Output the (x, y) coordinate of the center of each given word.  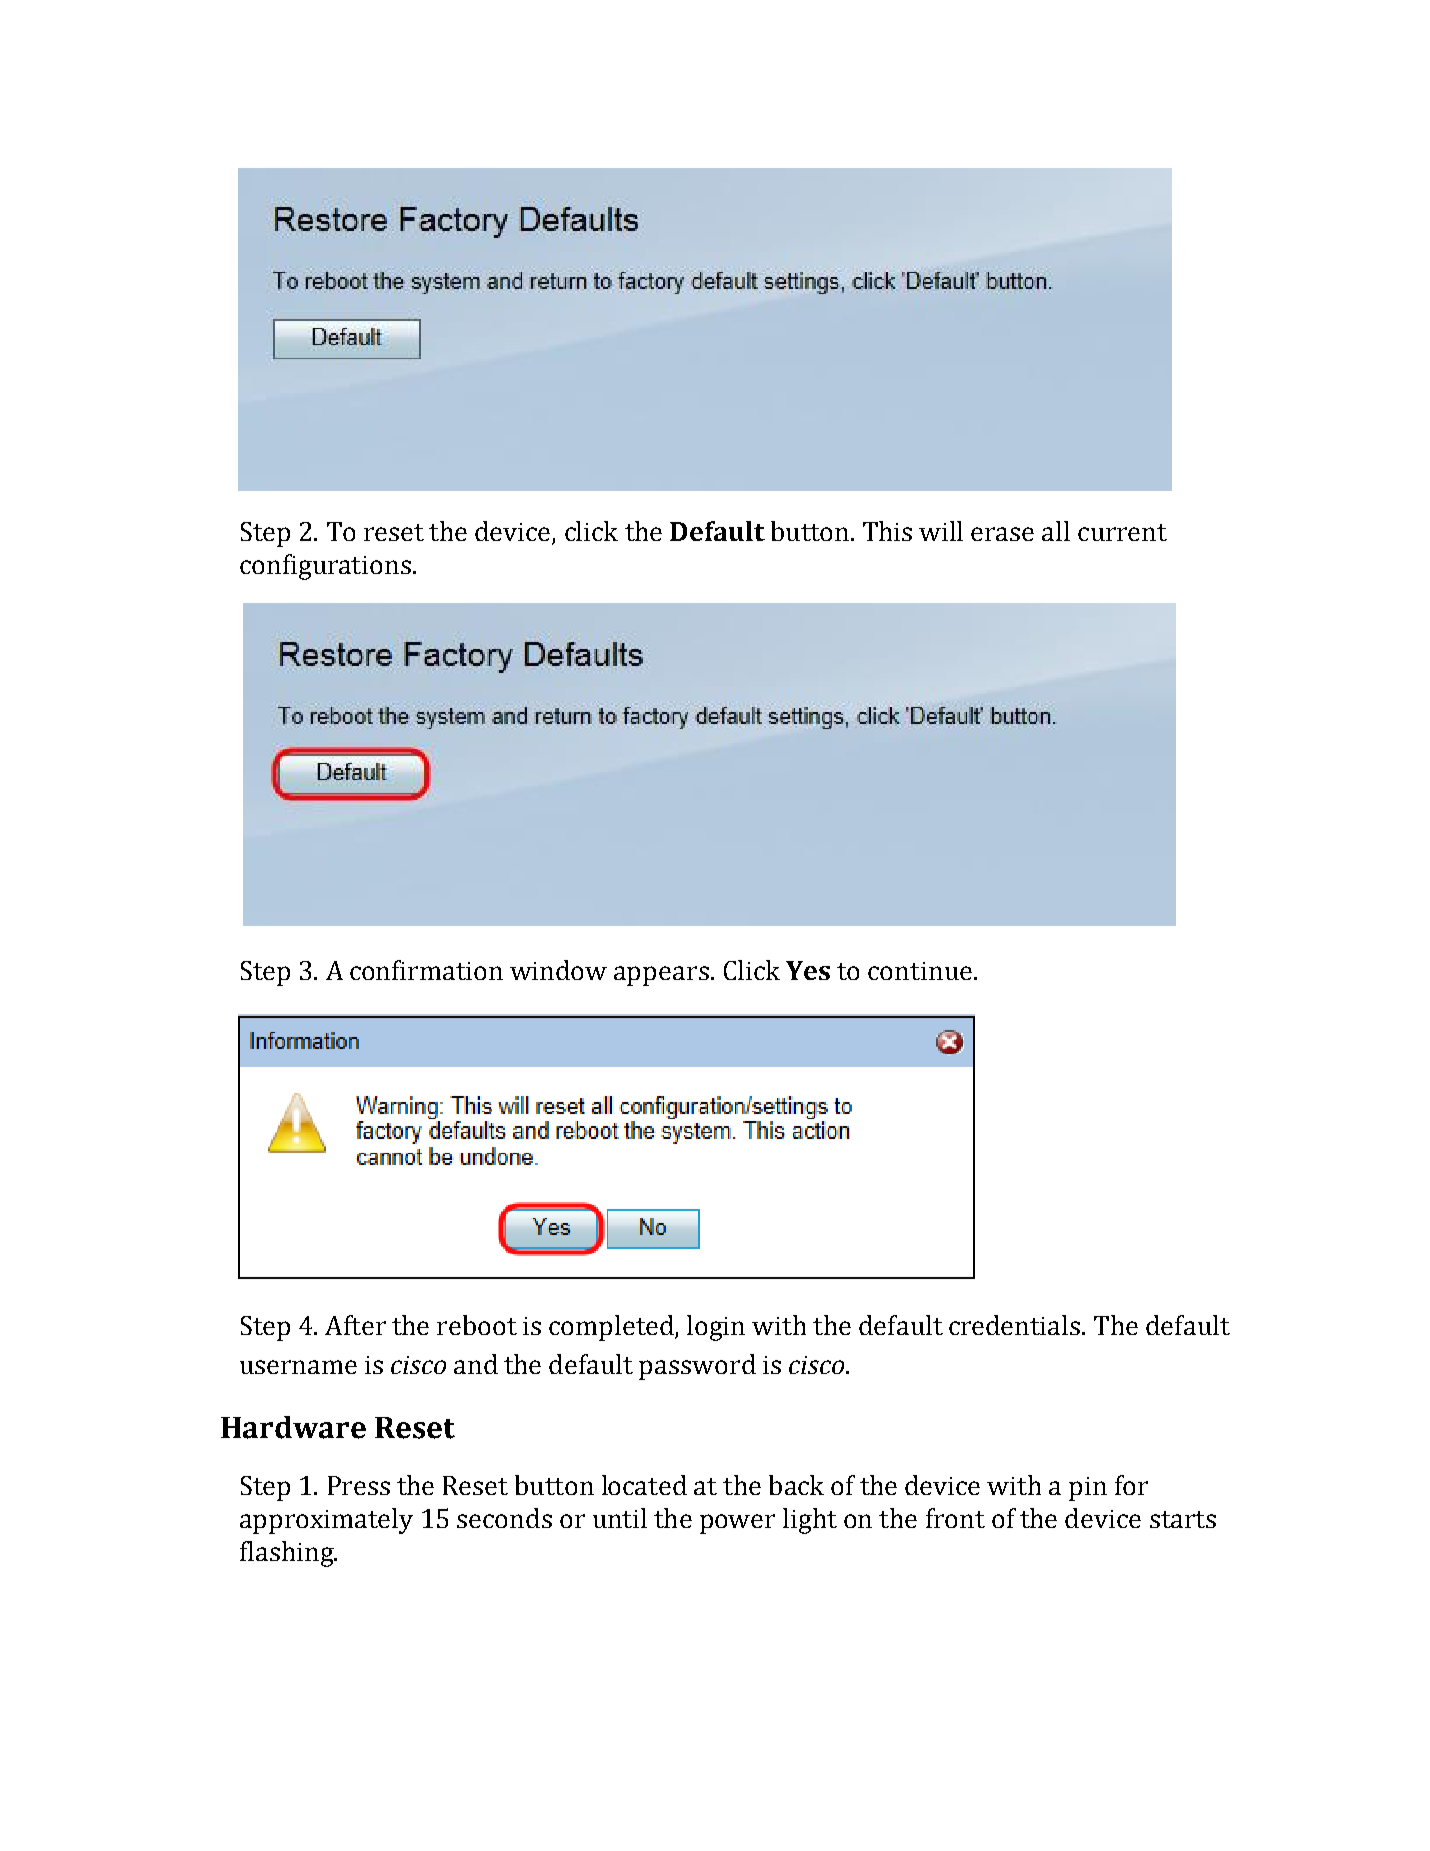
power (737, 1524)
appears (661, 976)
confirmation (426, 970)
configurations (325, 567)
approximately (326, 1521)
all (1056, 531)
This (887, 531)
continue (920, 971)
